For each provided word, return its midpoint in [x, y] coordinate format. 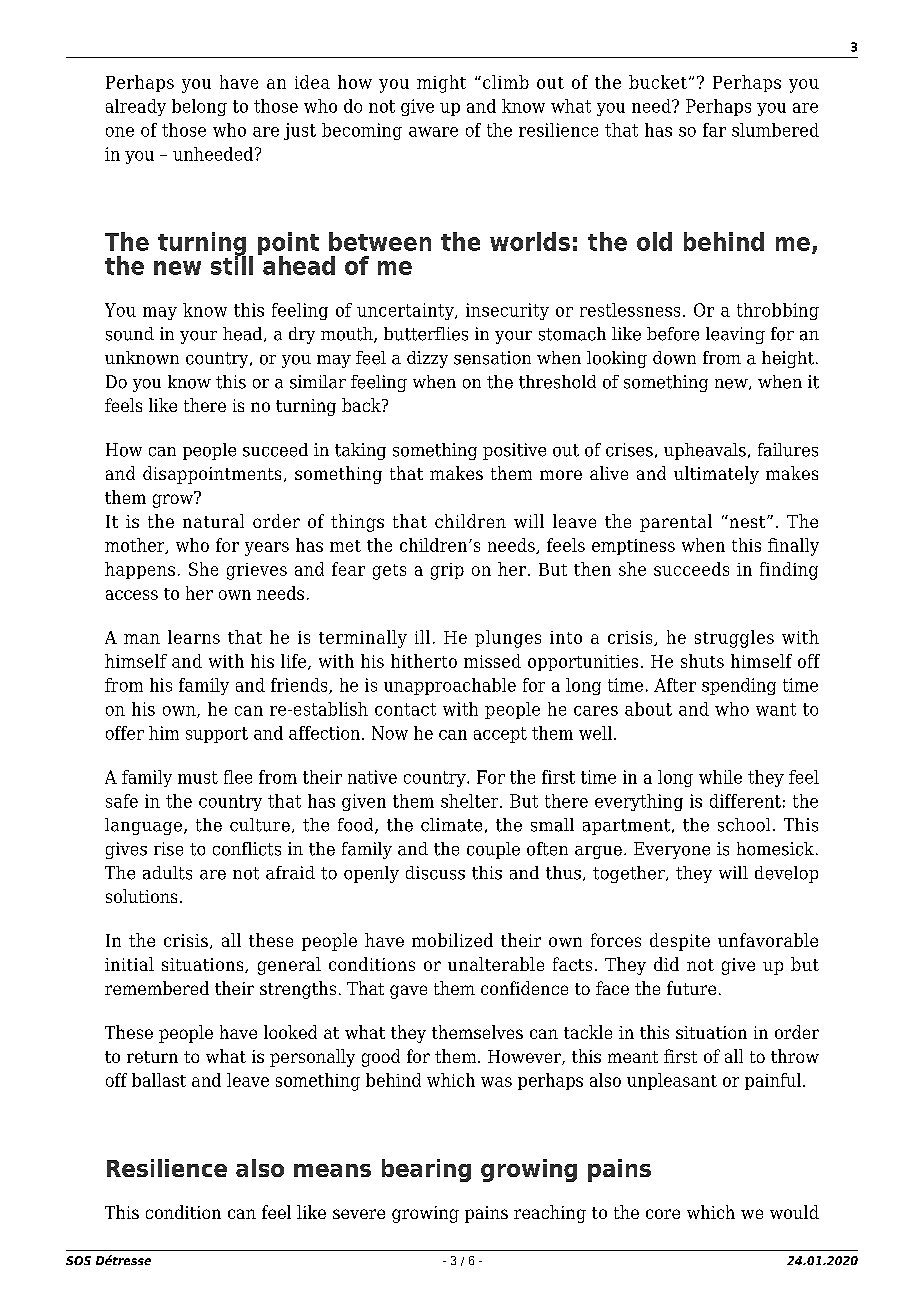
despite [680, 942]
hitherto [424, 661]
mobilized [452, 940]
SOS [78, 1260]
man [142, 639]
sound [130, 334]
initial [129, 964]
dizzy [427, 359]
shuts [702, 661]
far [714, 130]
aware [433, 132]
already [136, 107]
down [674, 358]
